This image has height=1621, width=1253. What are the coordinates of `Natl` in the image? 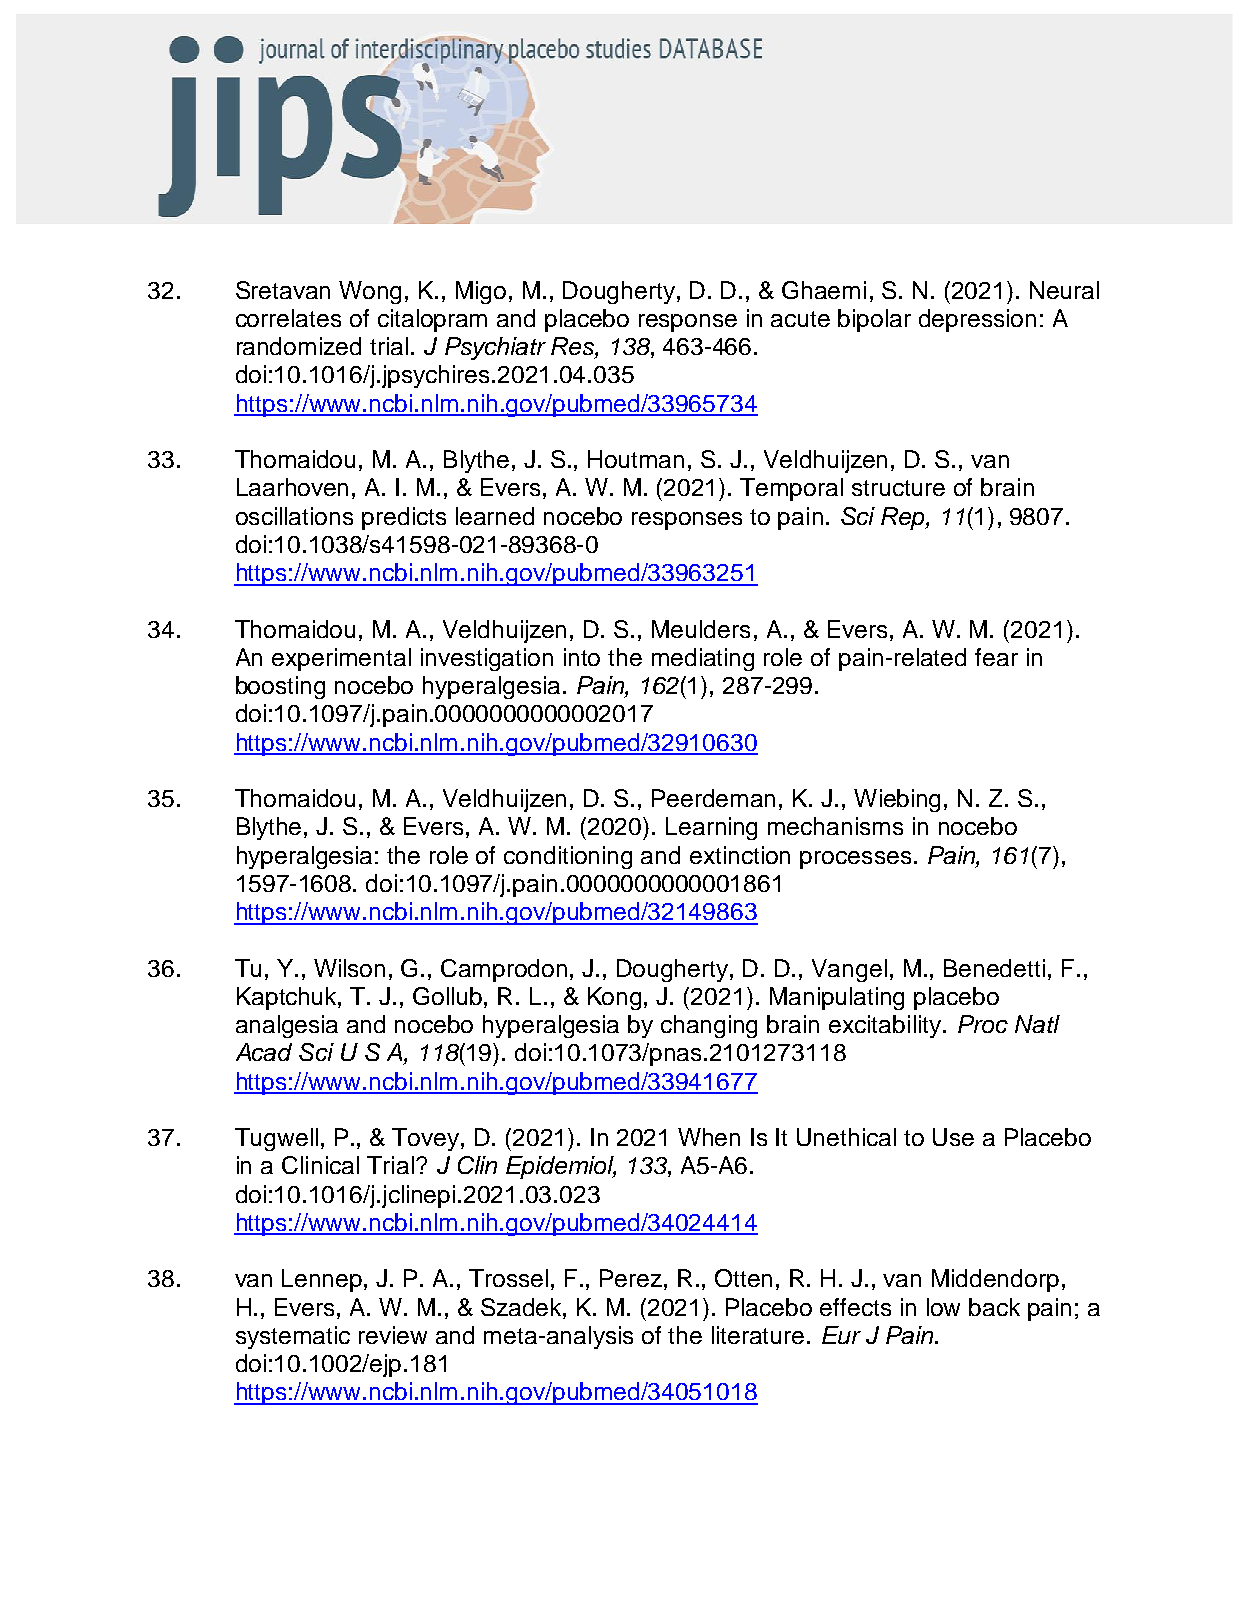 It's located at (1037, 1024).
